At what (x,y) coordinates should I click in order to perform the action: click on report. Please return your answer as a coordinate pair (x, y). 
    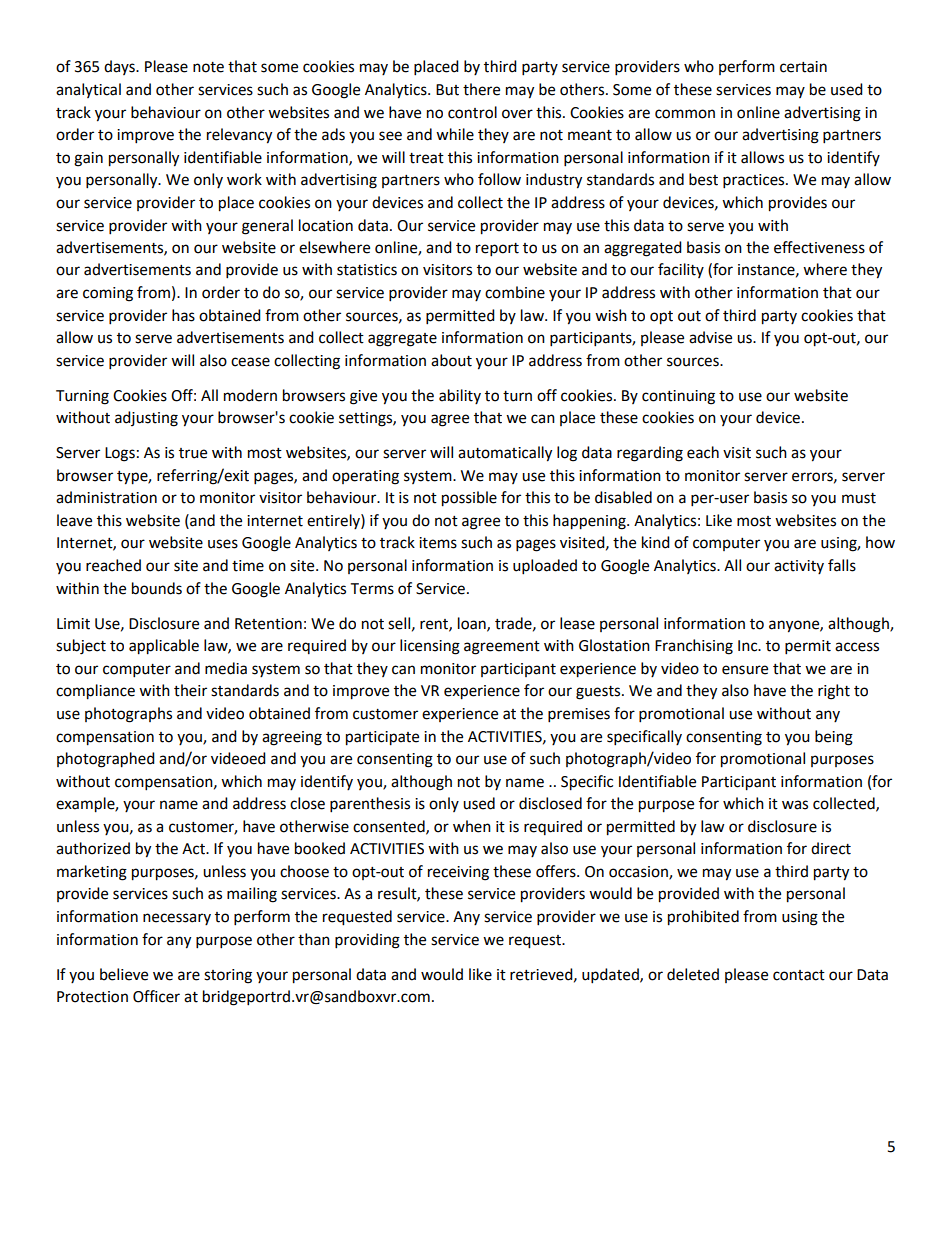
    Looking at the image, I should click on (497, 250).
